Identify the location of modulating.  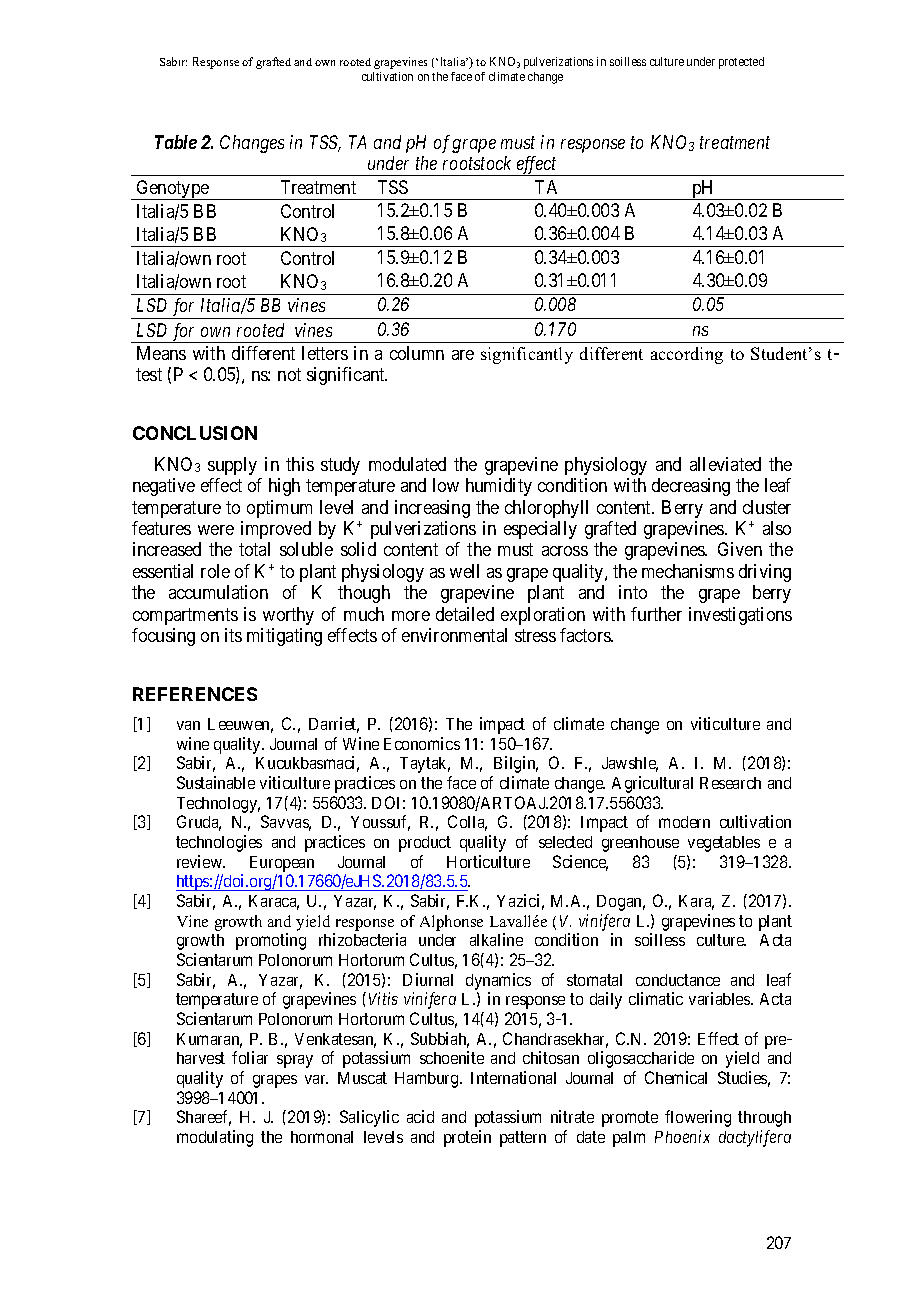
(215, 1138).
